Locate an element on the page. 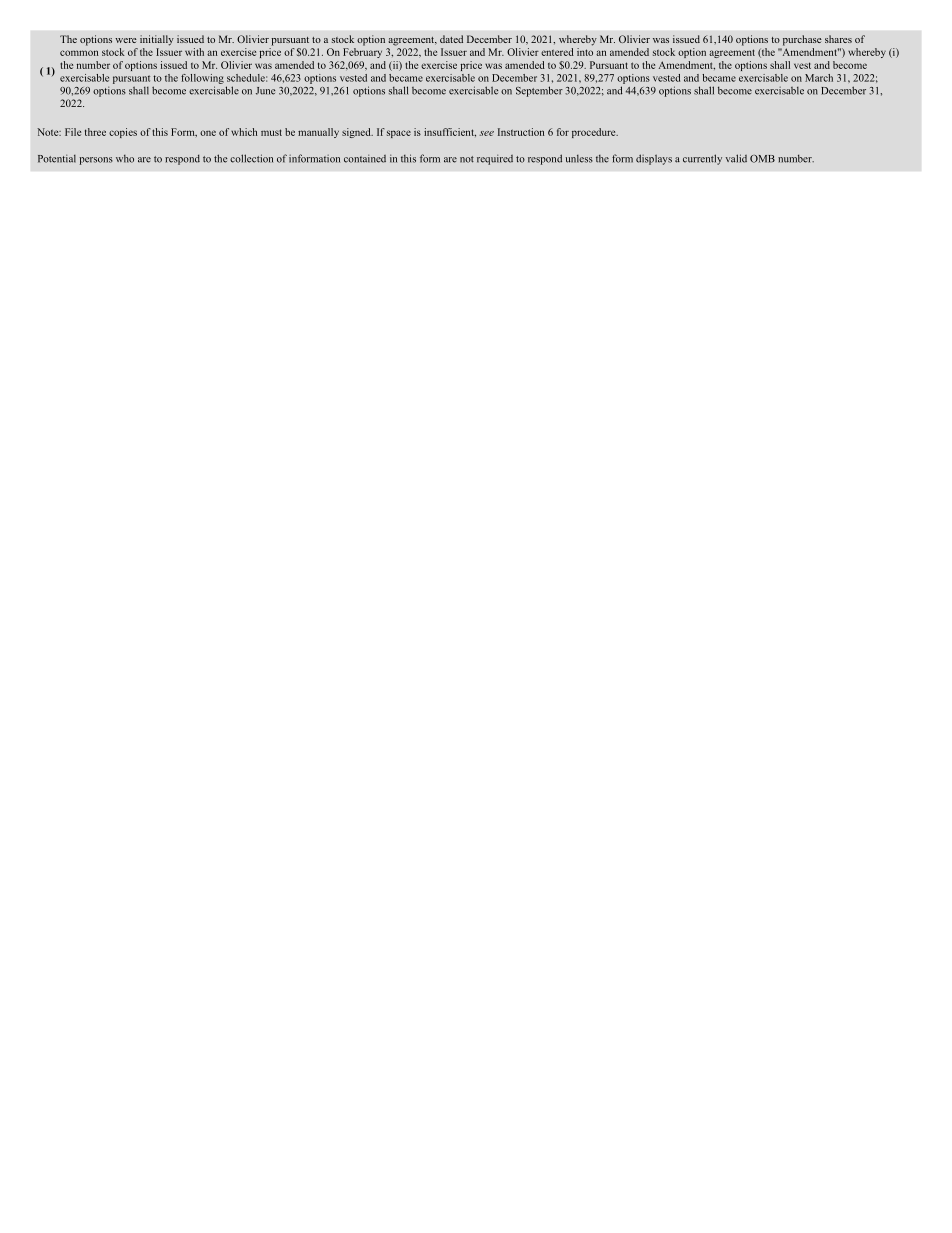 This page has height=1233, width=952. who is located at coordinates (125, 159).
